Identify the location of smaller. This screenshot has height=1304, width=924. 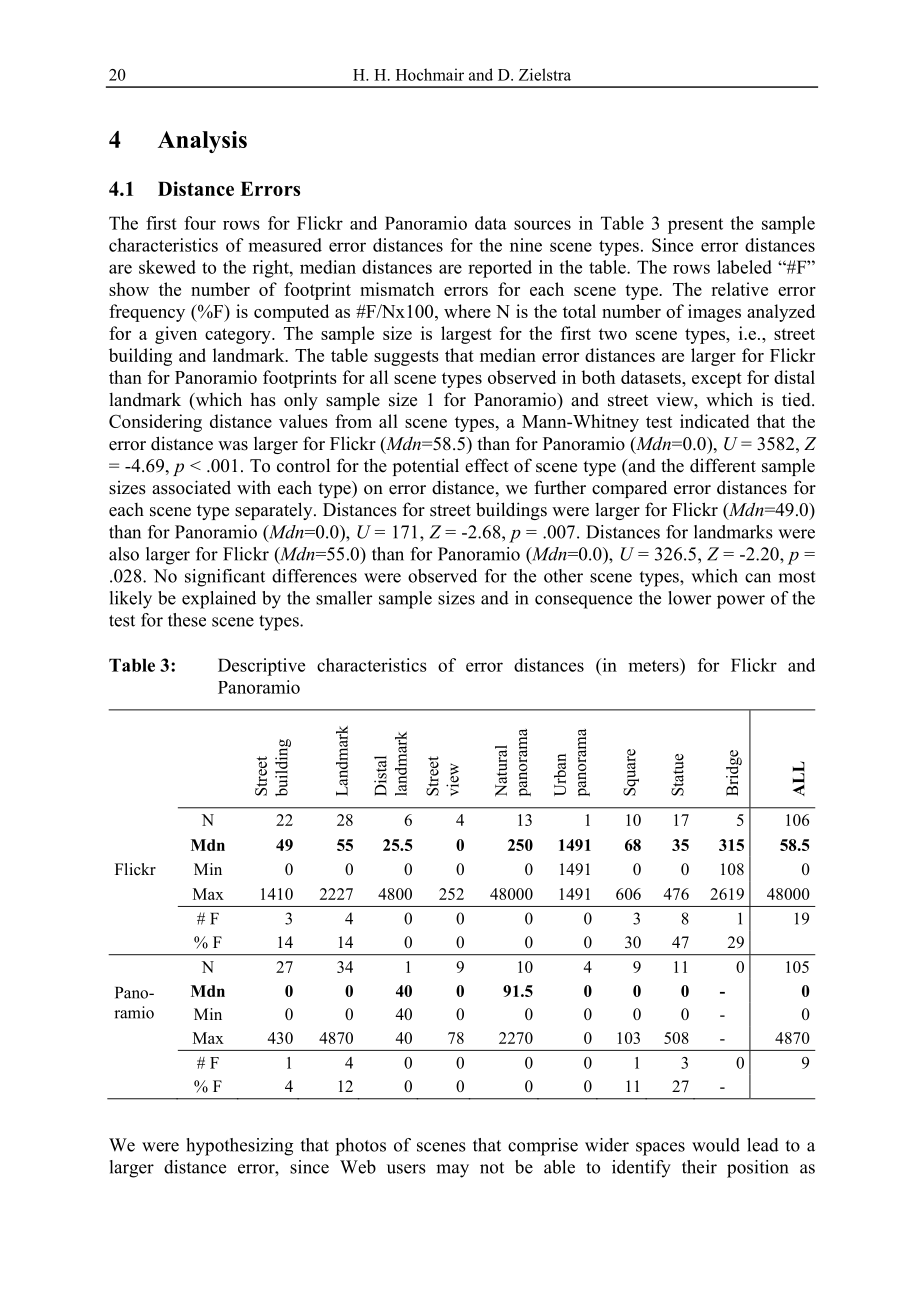
(344, 598).
